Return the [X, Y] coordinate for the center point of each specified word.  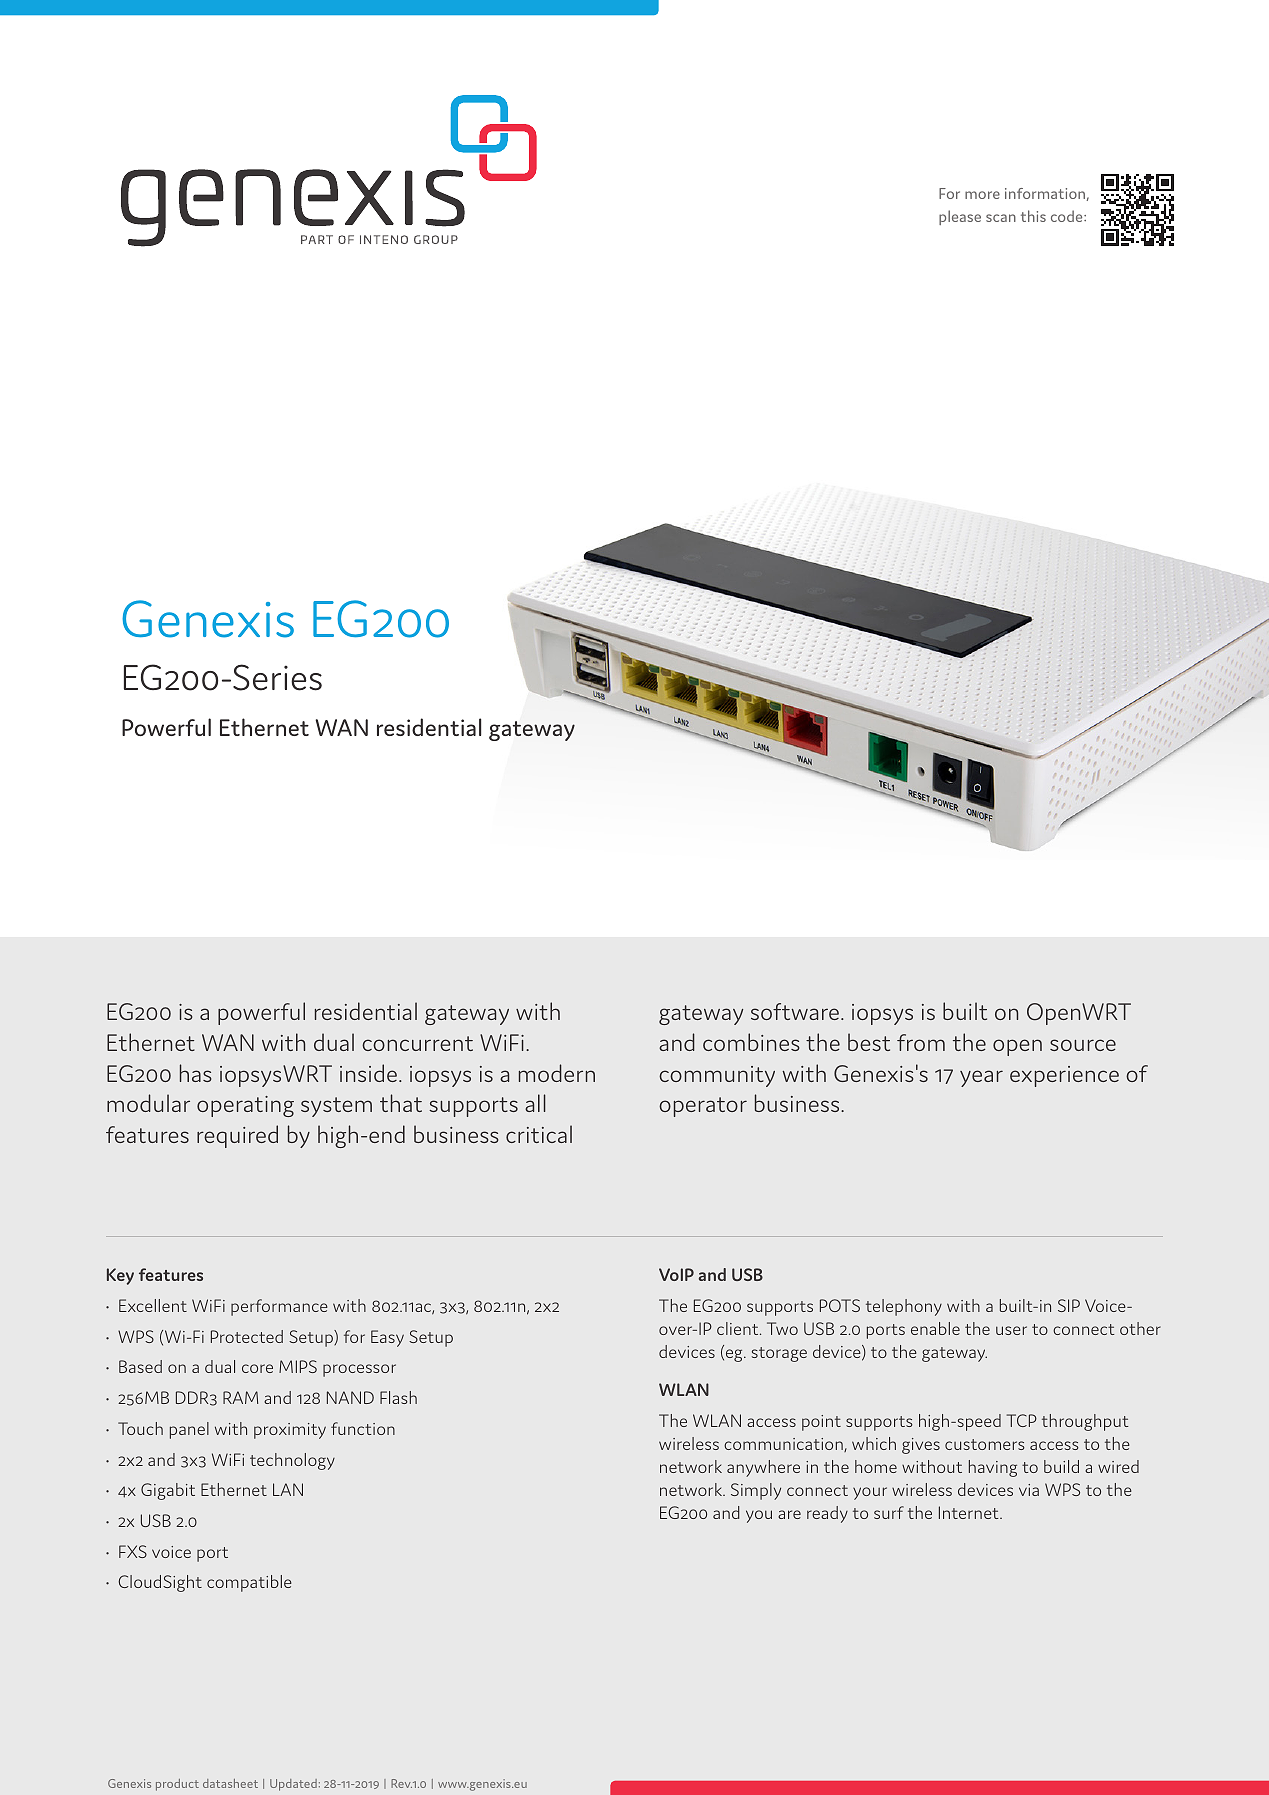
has [196, 1073]
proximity [290, 1431]
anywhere [763, 1468]
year [981, 1078]
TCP [1022, 1420]
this [1033, 216]
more [982, 195]
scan [1001, 218]
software [795, 1011]
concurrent [417, 1043]
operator [703, 1107]
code [1068, 216]
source [1083, 1045]
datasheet [230, 1783]
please [960, 217]
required [237, 1136]
